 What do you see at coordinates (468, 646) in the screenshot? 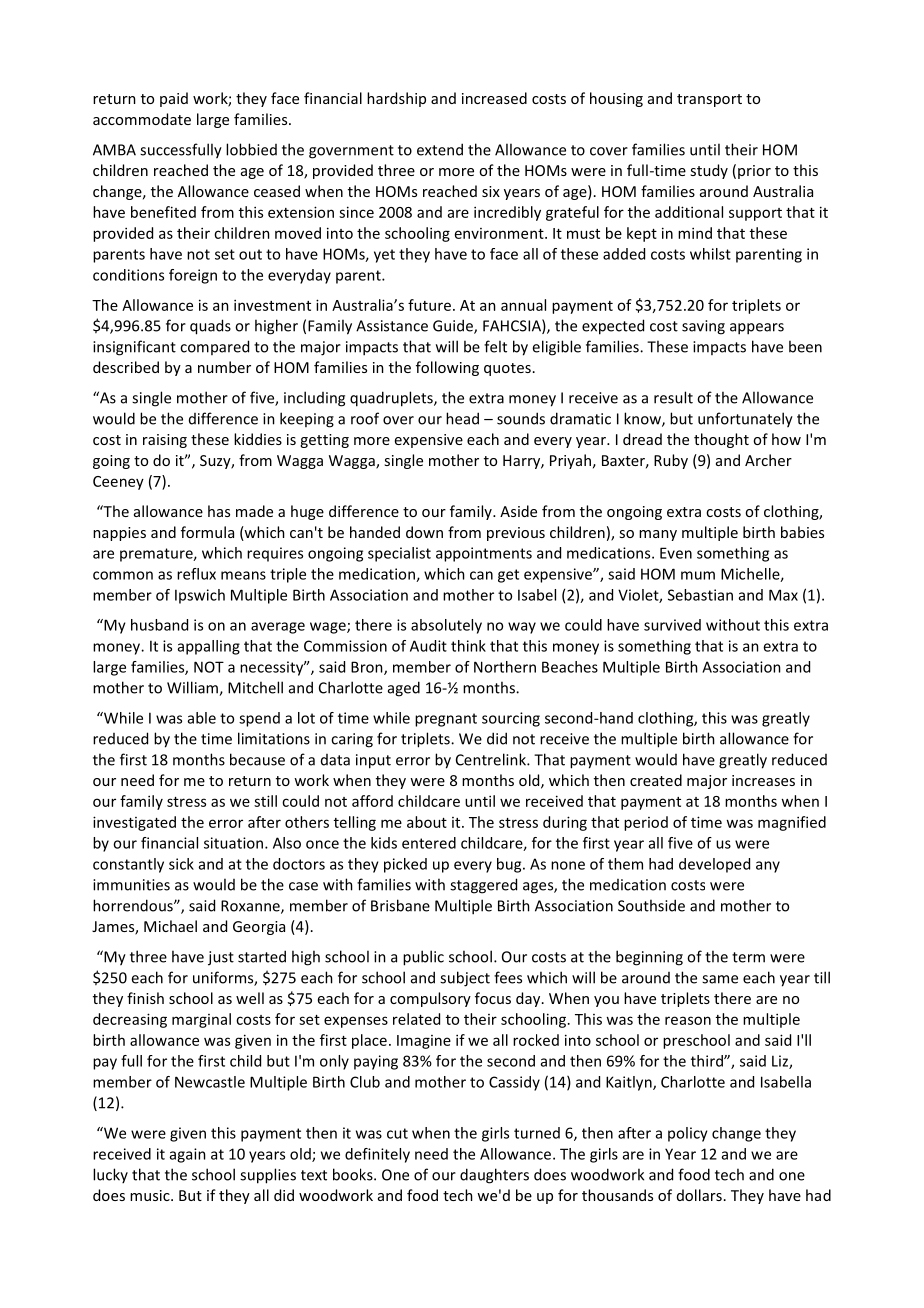
I see `think` at bounding box center [468, 646].
